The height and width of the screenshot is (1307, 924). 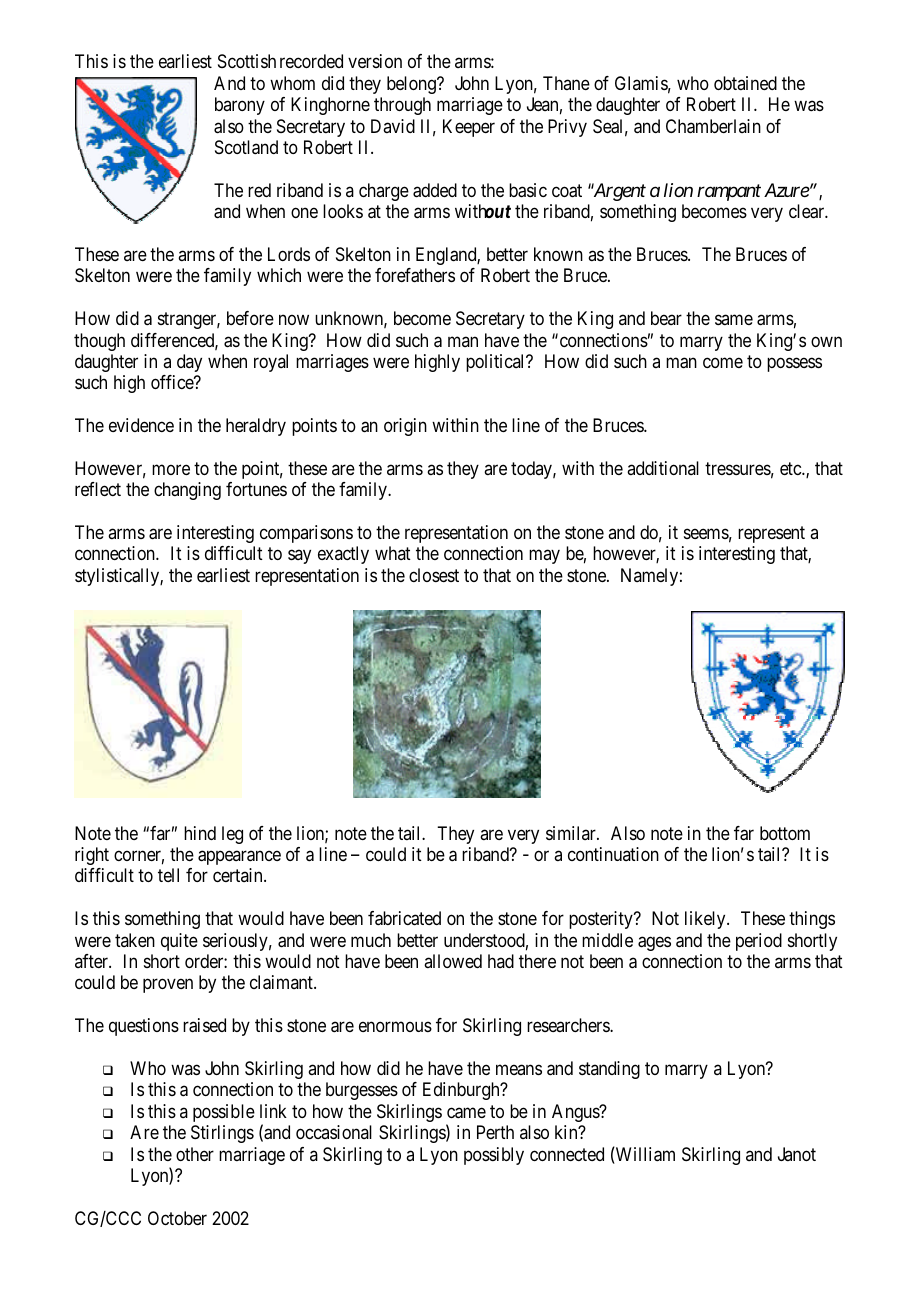 I want to click on barony, so click(x=240, y=106).
